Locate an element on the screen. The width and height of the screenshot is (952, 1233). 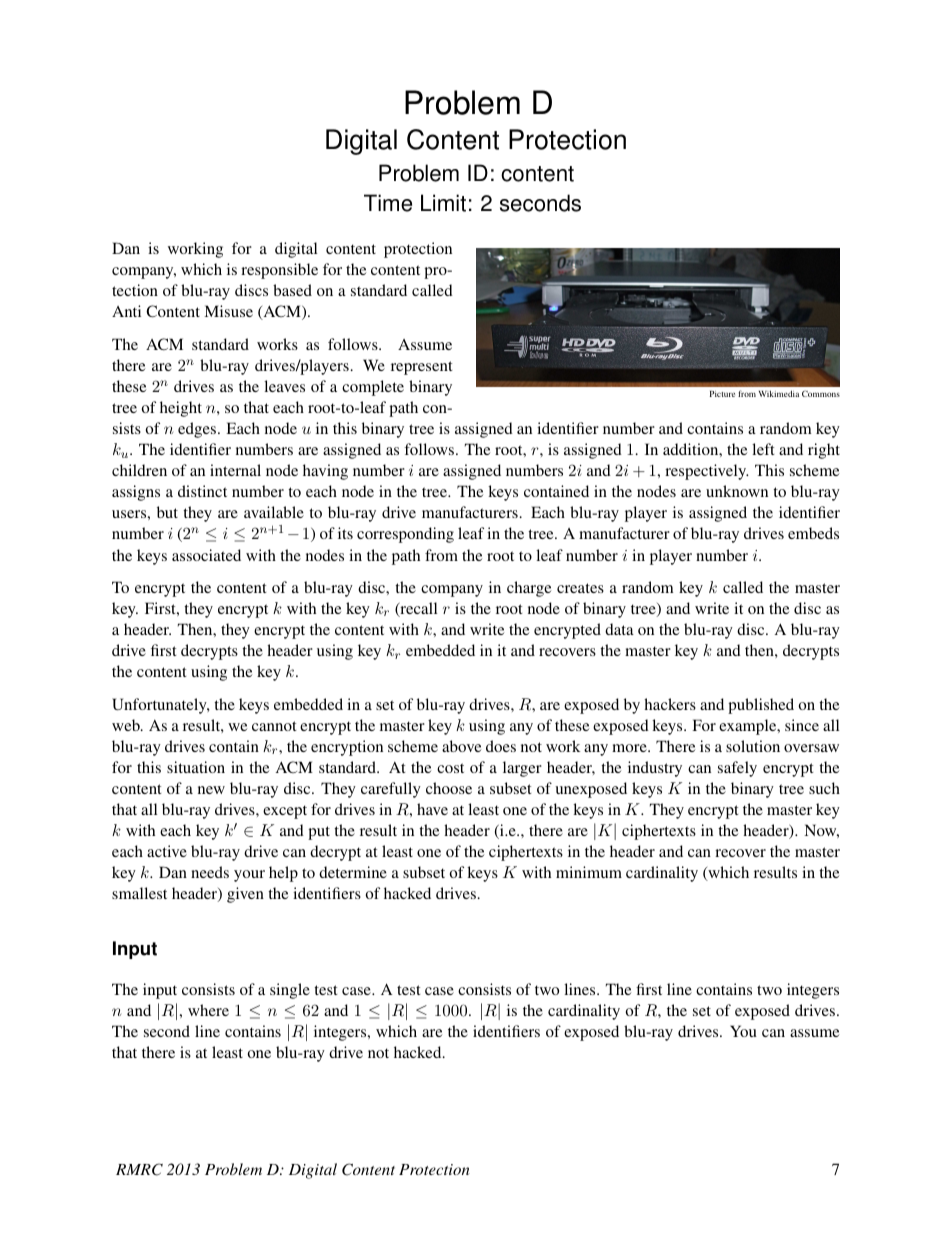
published is located at coordinates (761, 706).
